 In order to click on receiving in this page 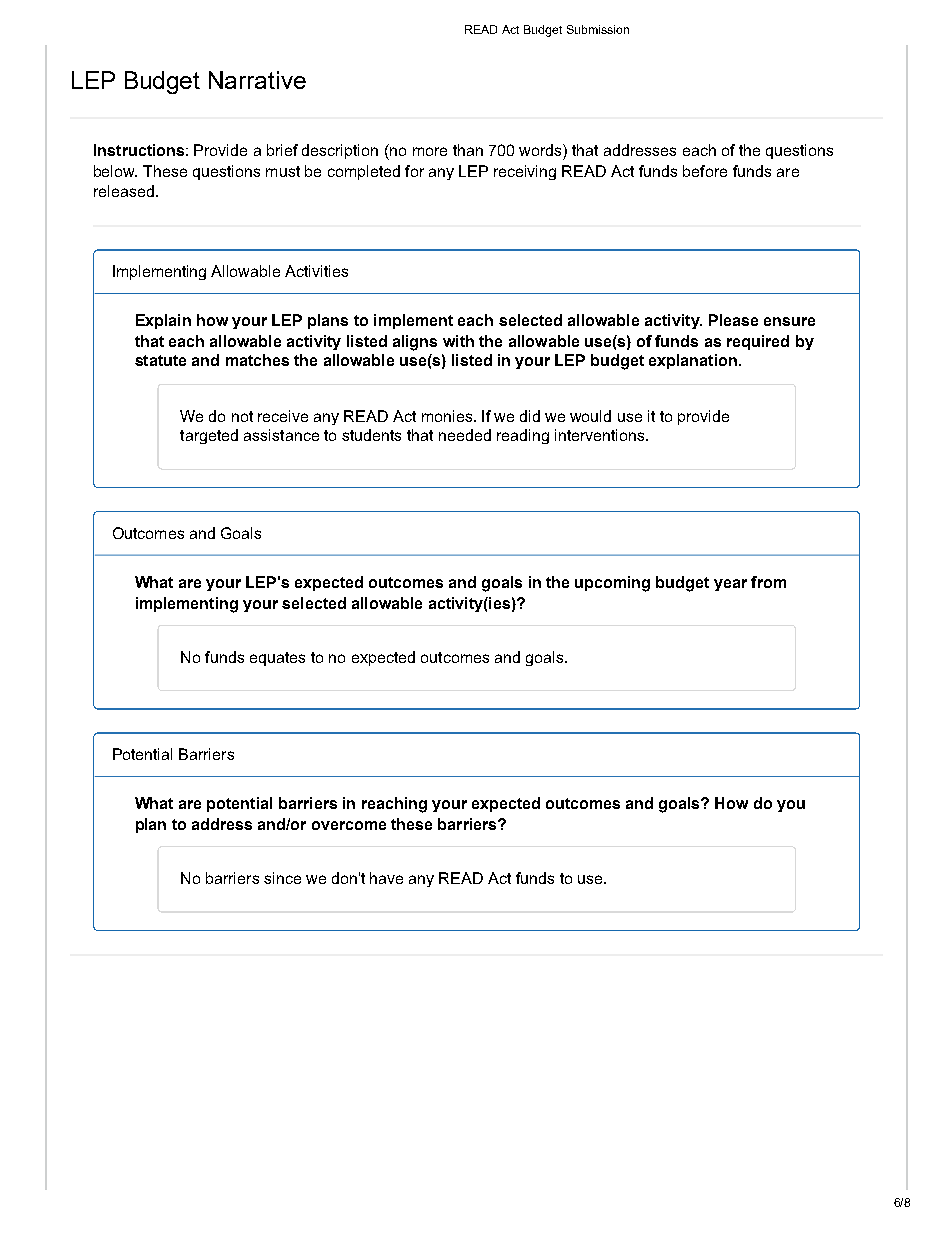, I will do `click(525, 172)`.
